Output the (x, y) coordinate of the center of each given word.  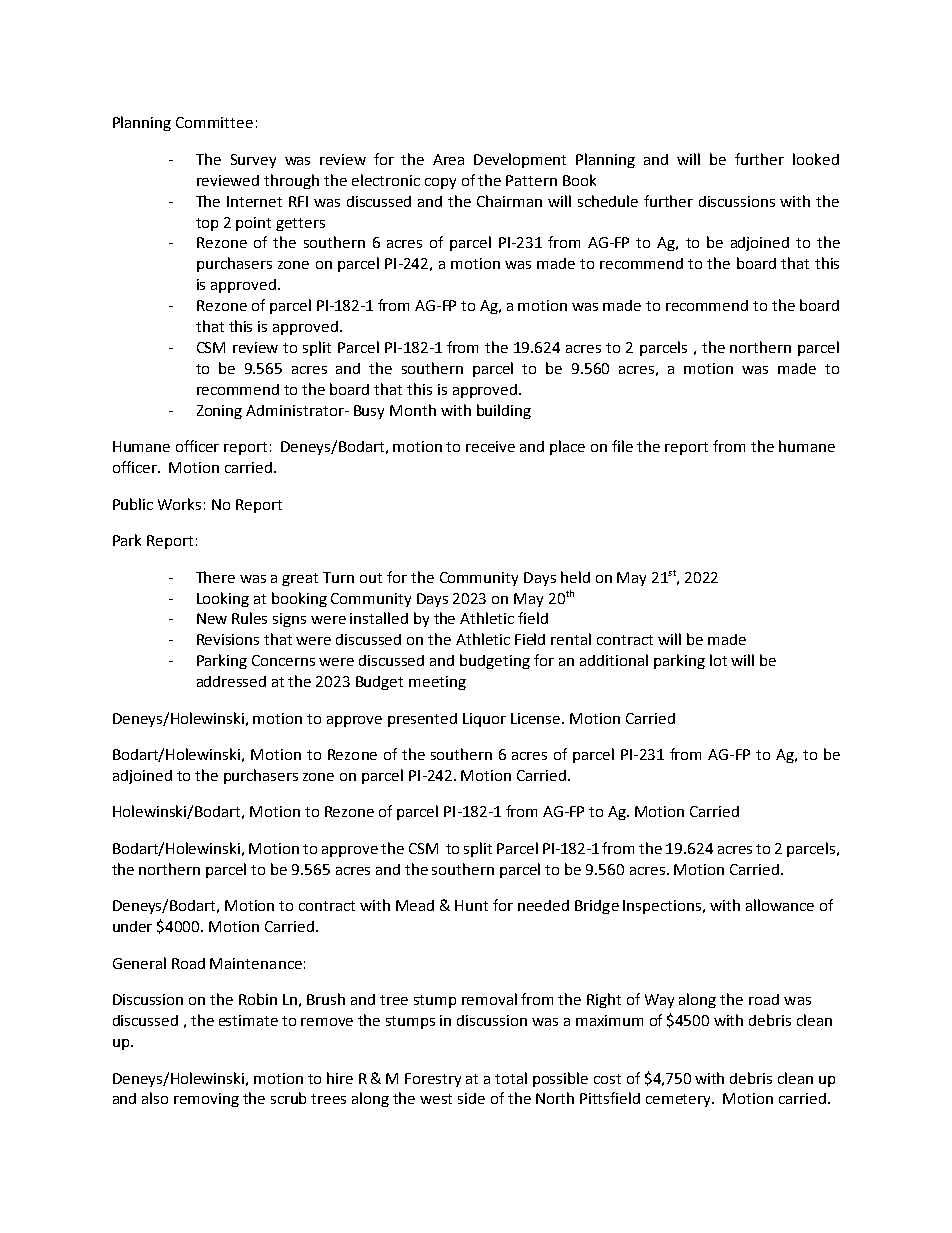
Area (448, 159)
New (212, 618)
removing (206, 1100)
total (511, 1078)
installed (379, 618)
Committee (214, 122)
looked (816, 159)
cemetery (679, 1100)
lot (718, 660)
